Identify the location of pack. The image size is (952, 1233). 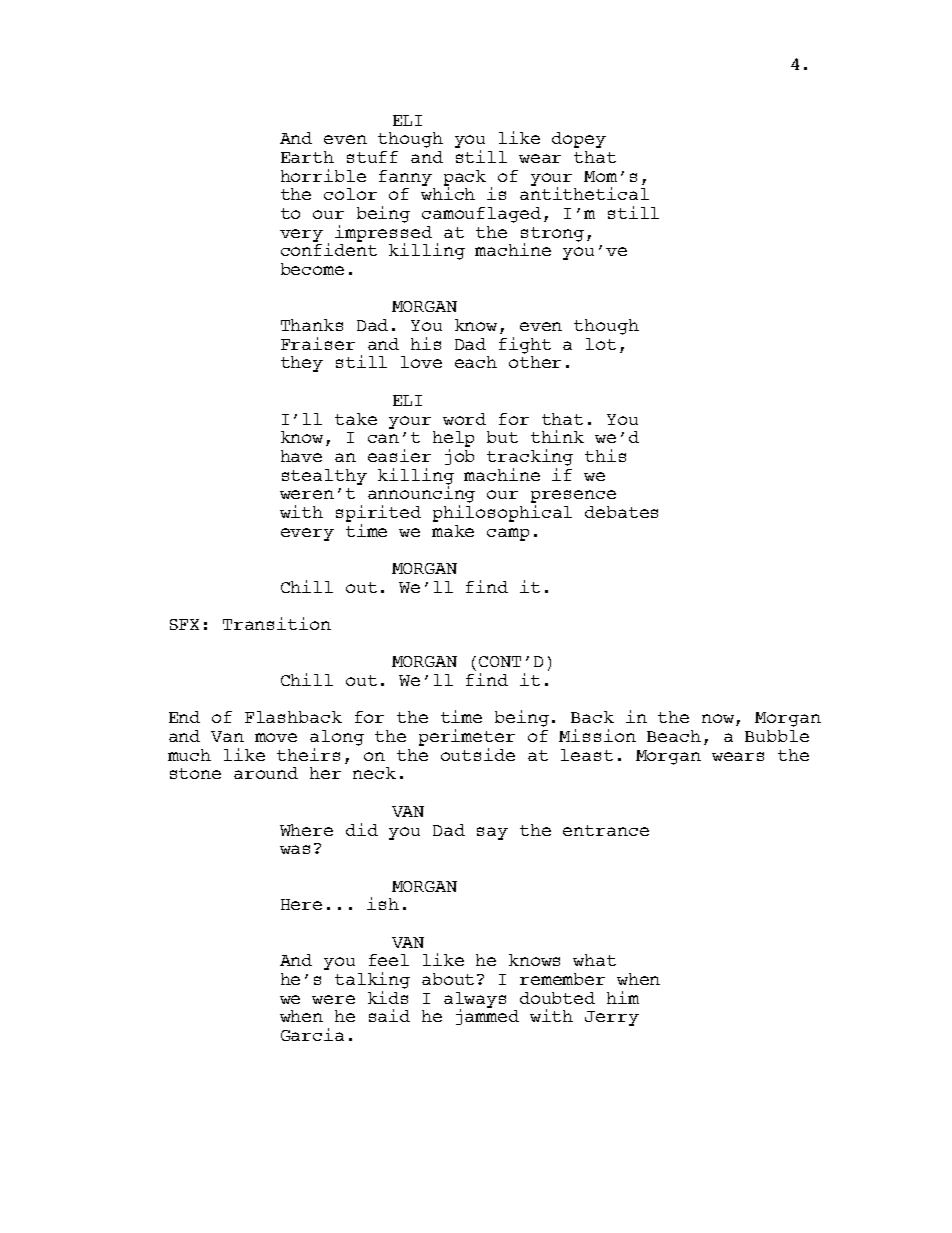
(465, 179).
